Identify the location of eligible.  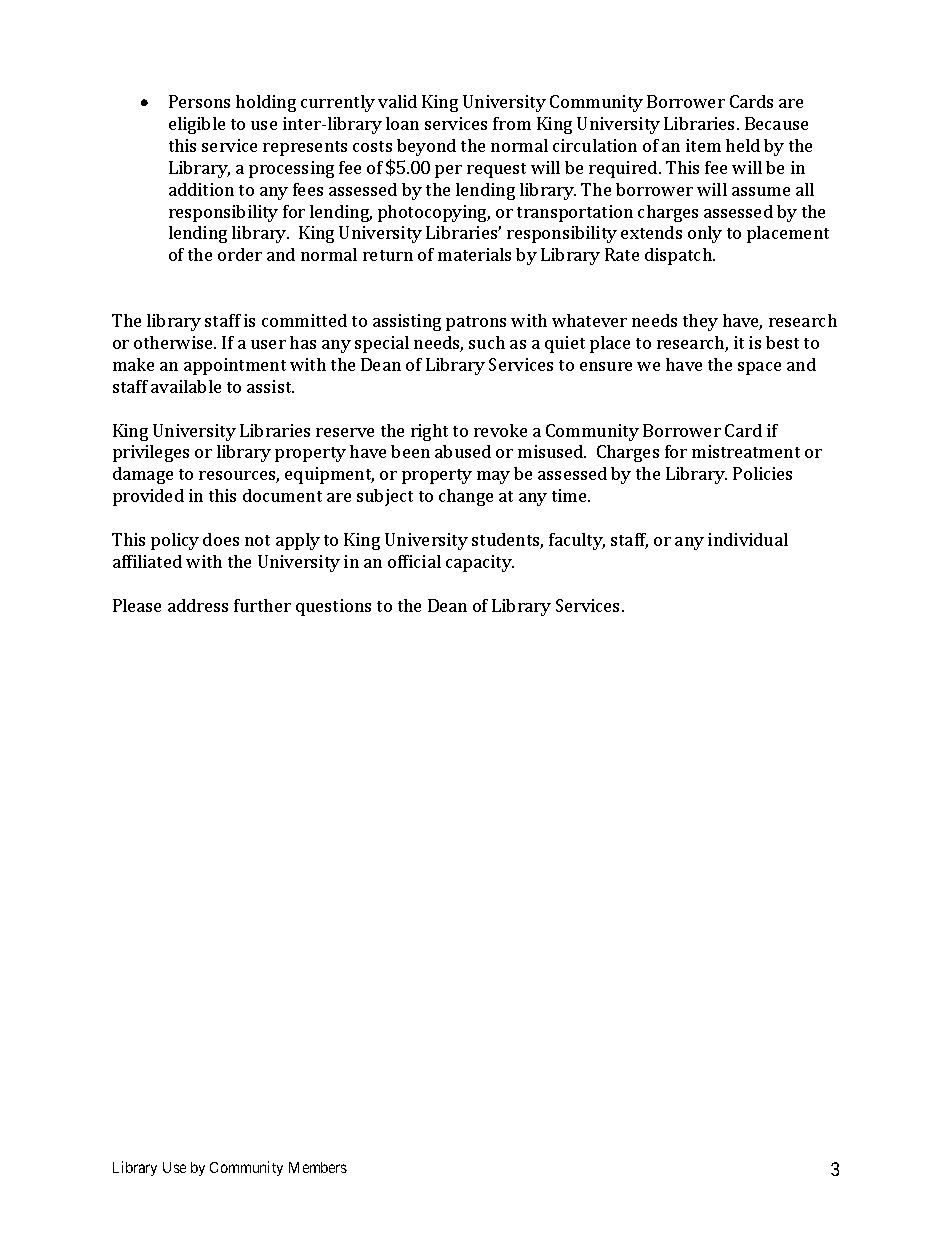
(197, 125).
